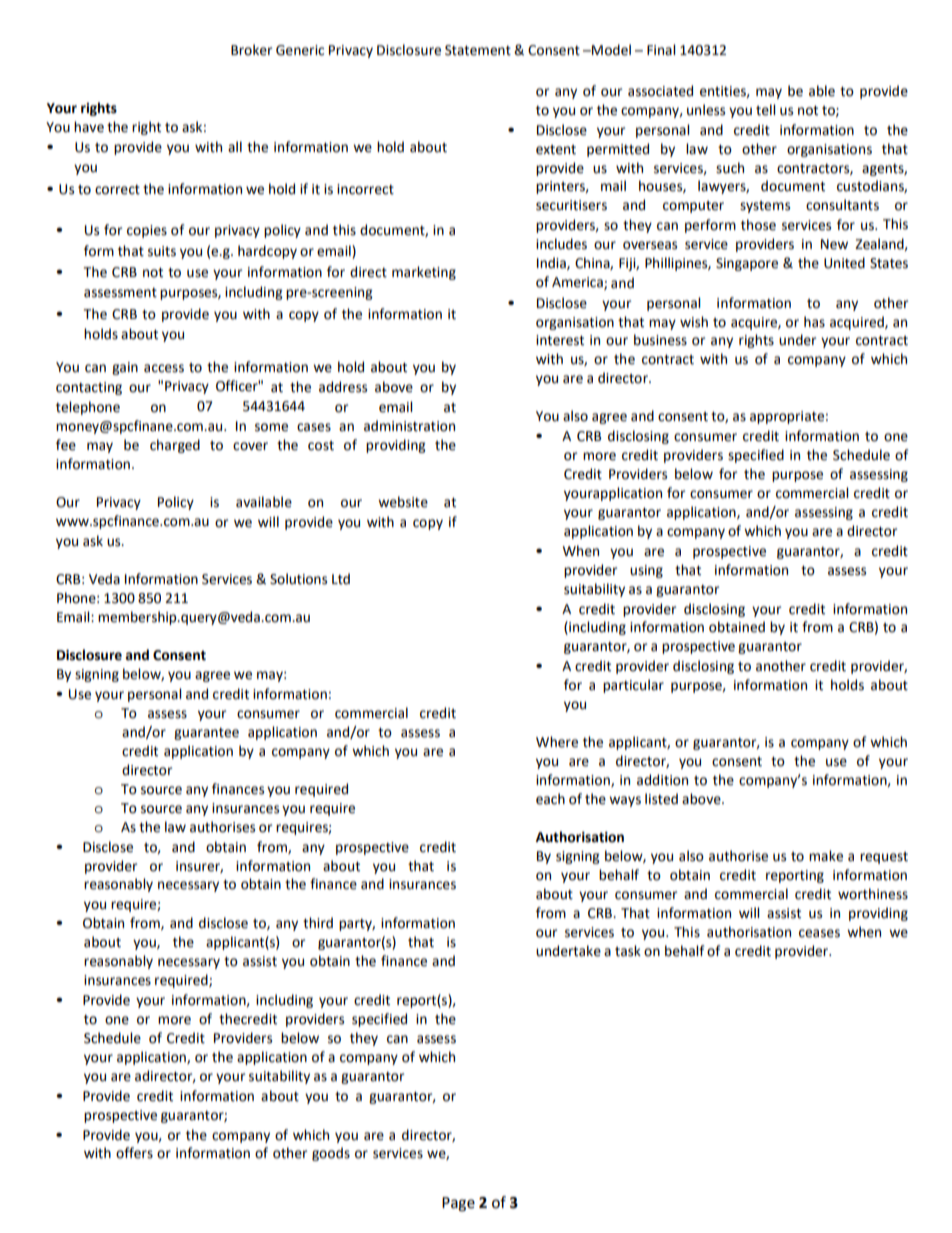  Describe the element at coordinates (318, 923) in the image. I see `third` at that location.
